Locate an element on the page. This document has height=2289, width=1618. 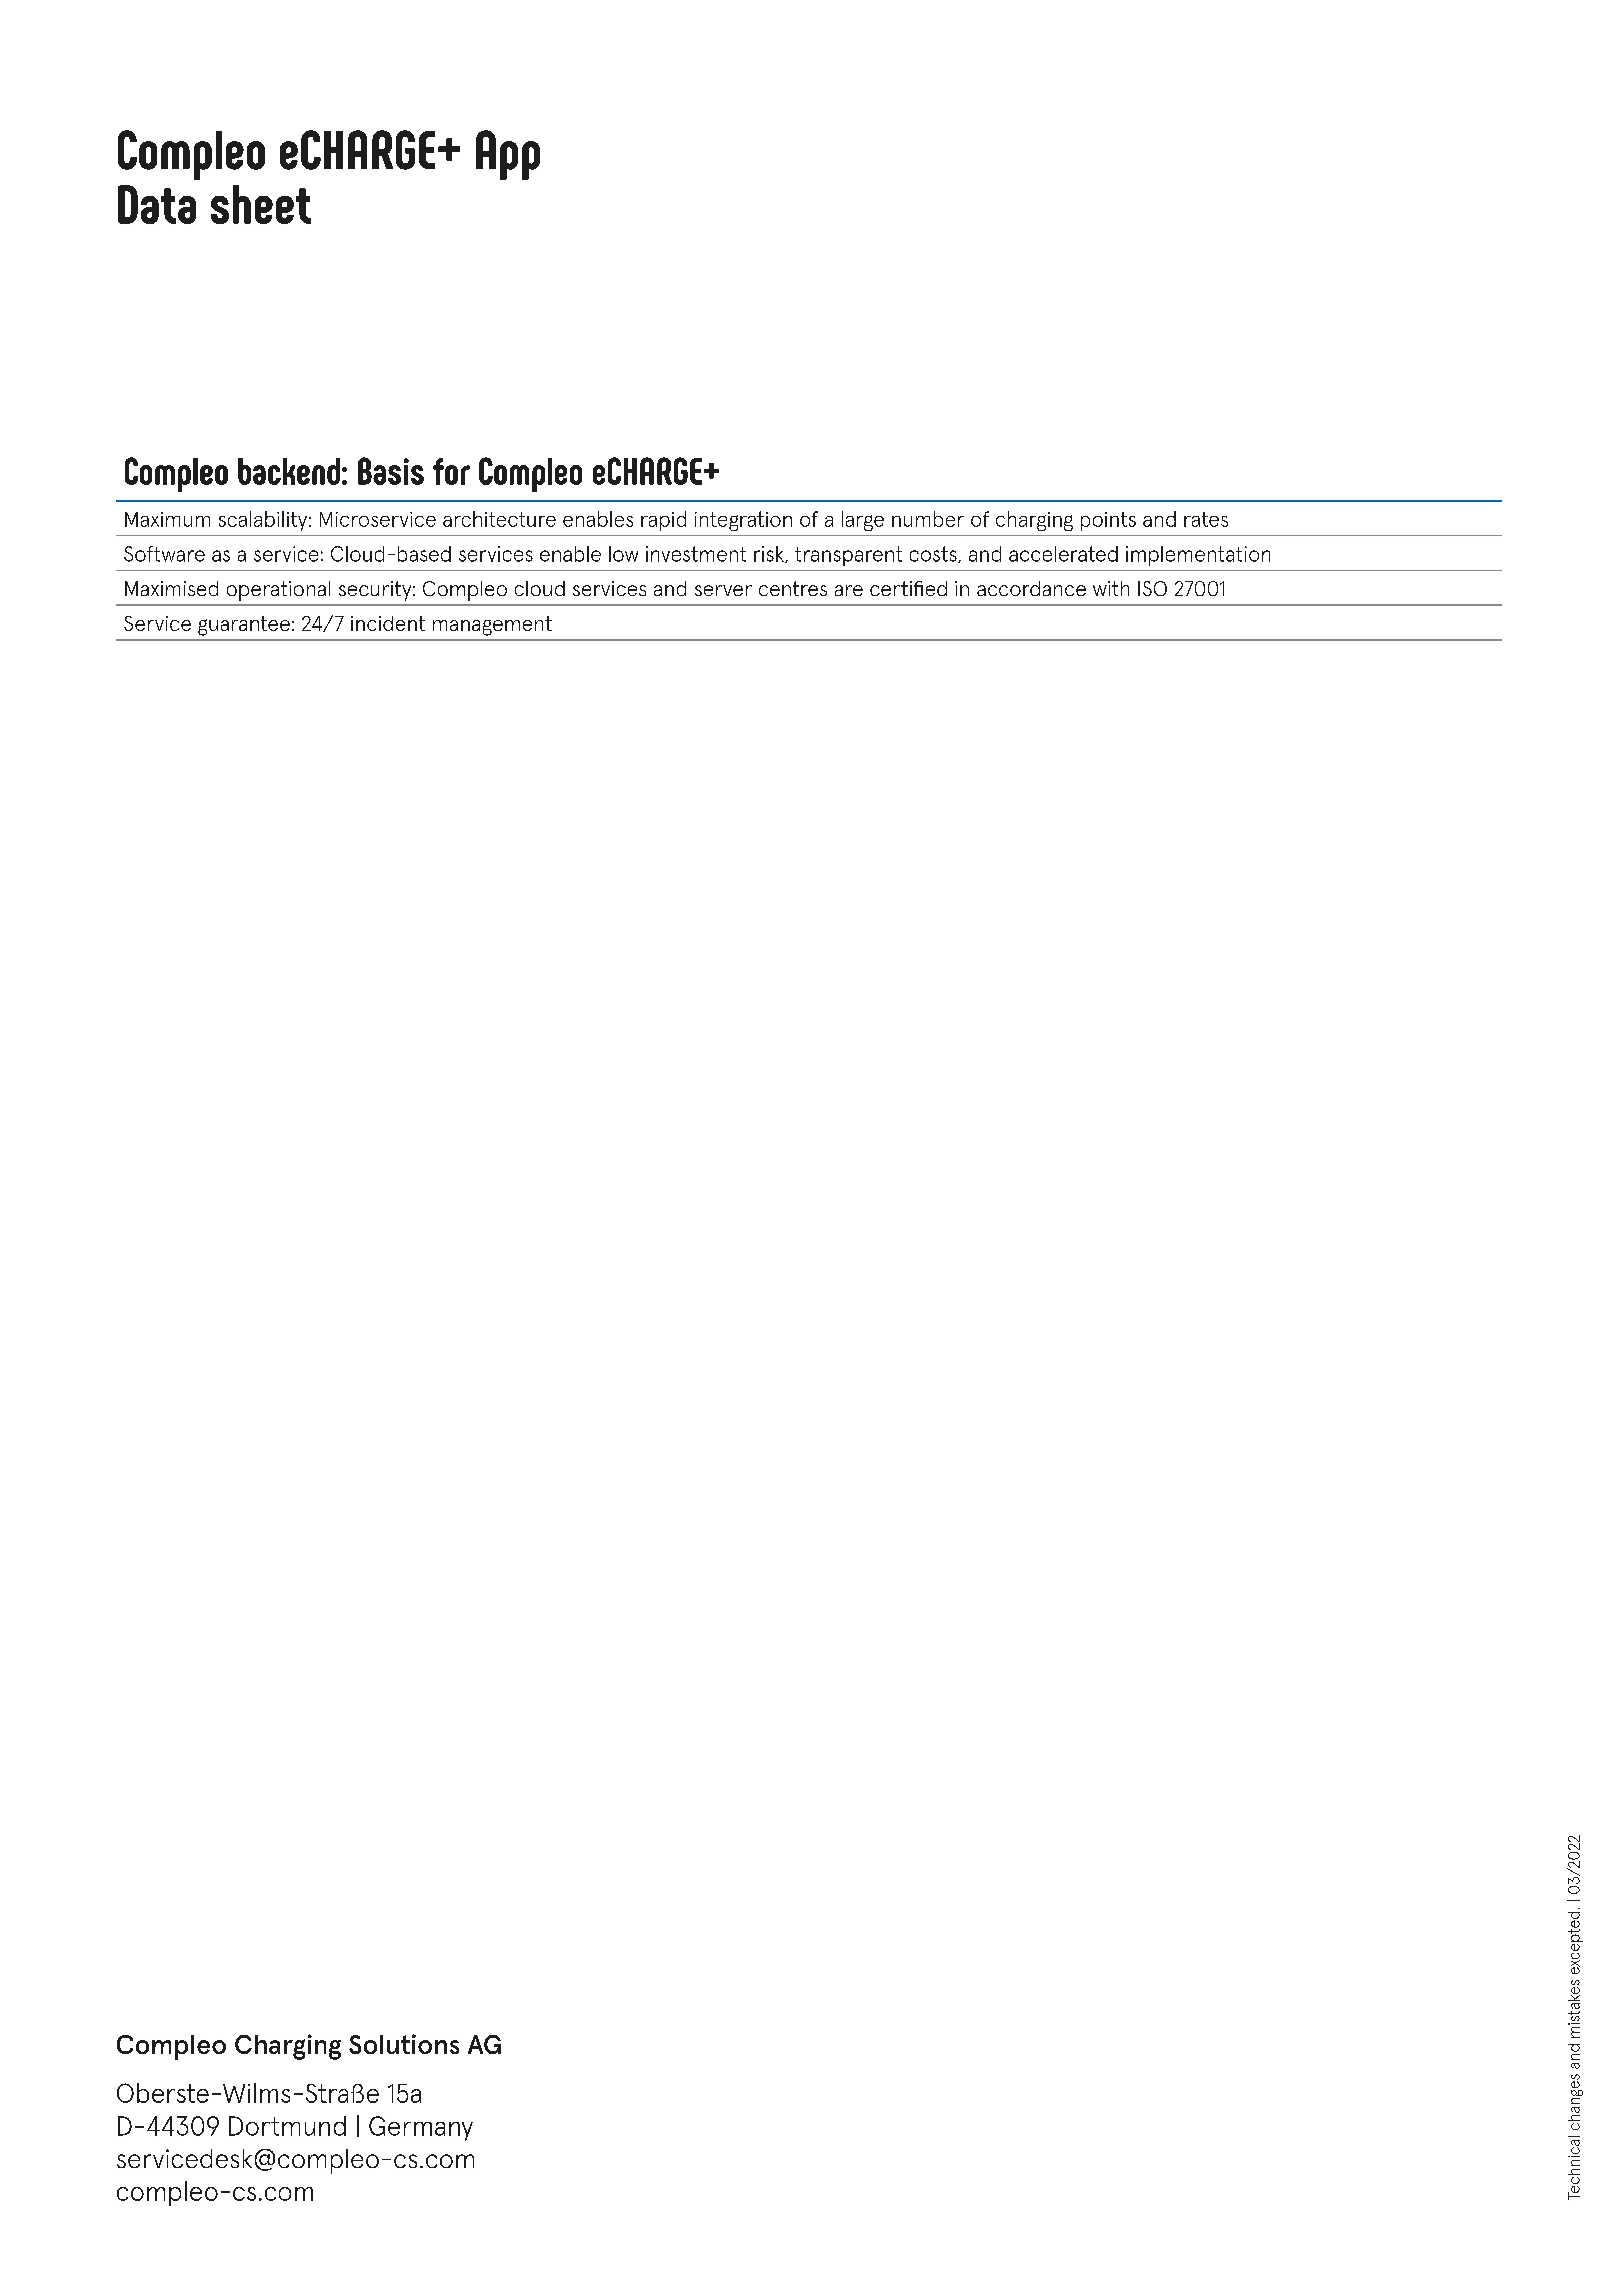
points is located at coordinates (1108, 521).
